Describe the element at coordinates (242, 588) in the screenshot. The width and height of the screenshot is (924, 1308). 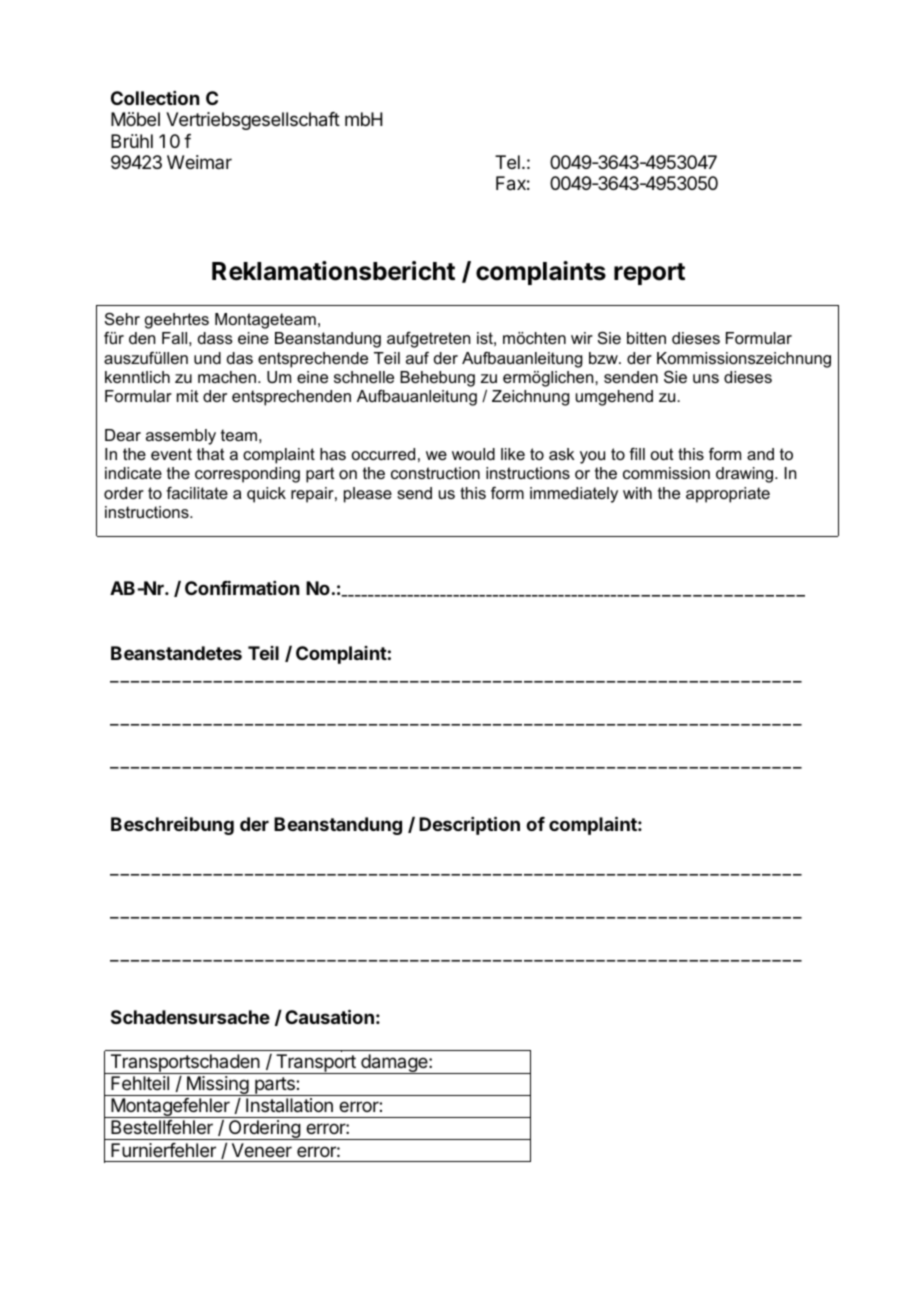
I see `Confirmation` at that location.
